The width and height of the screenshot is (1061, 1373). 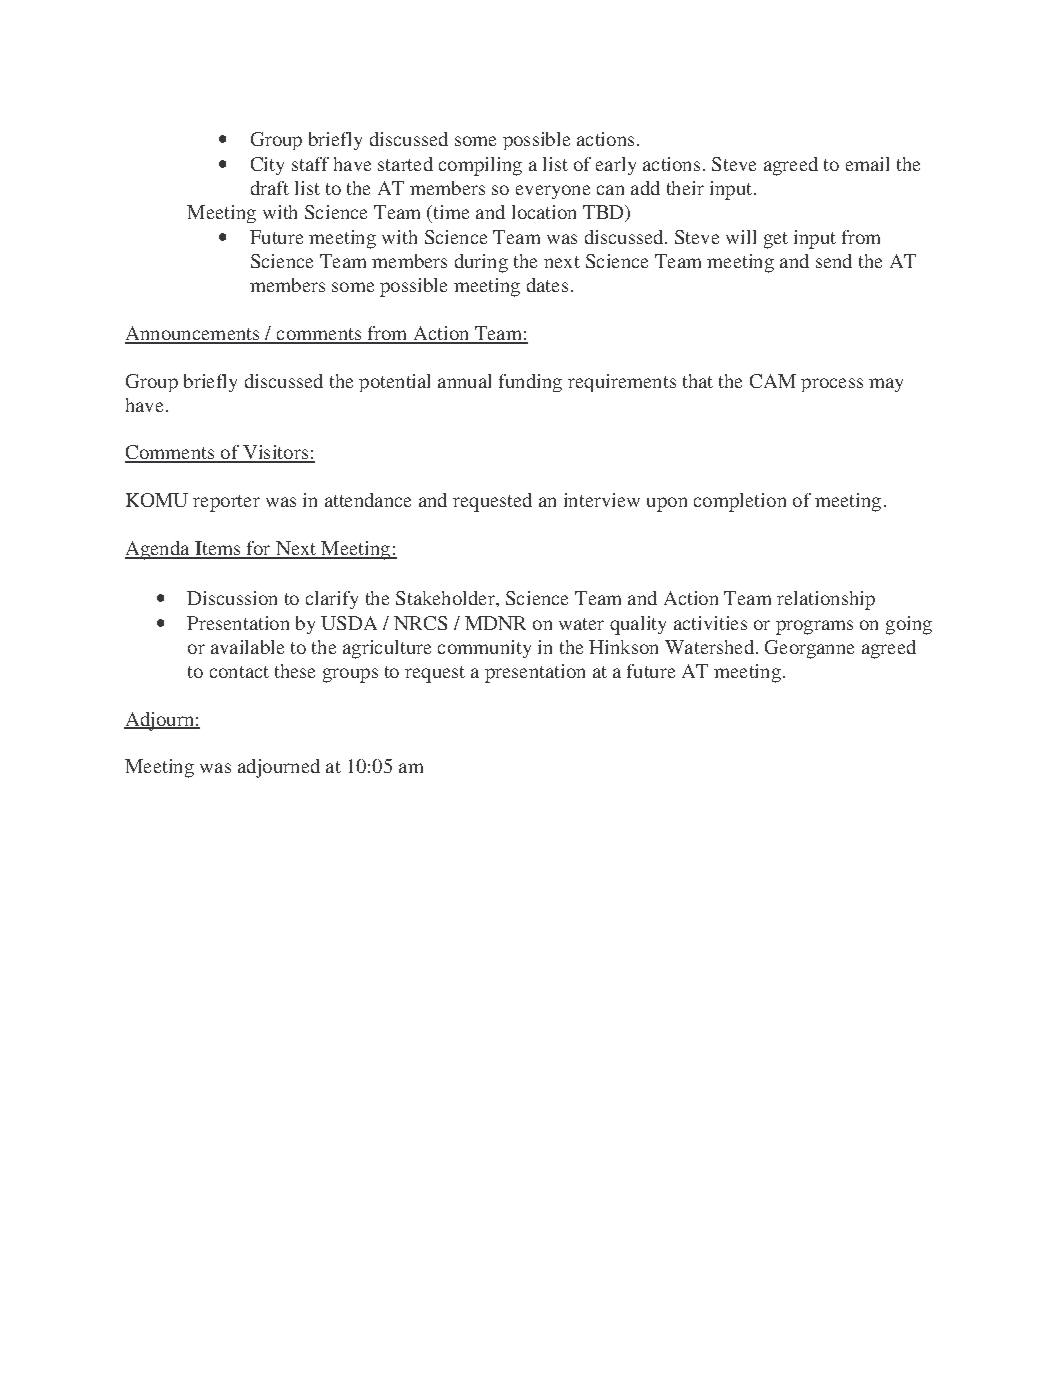 I want to click on for, so click(x=258, y=549).
